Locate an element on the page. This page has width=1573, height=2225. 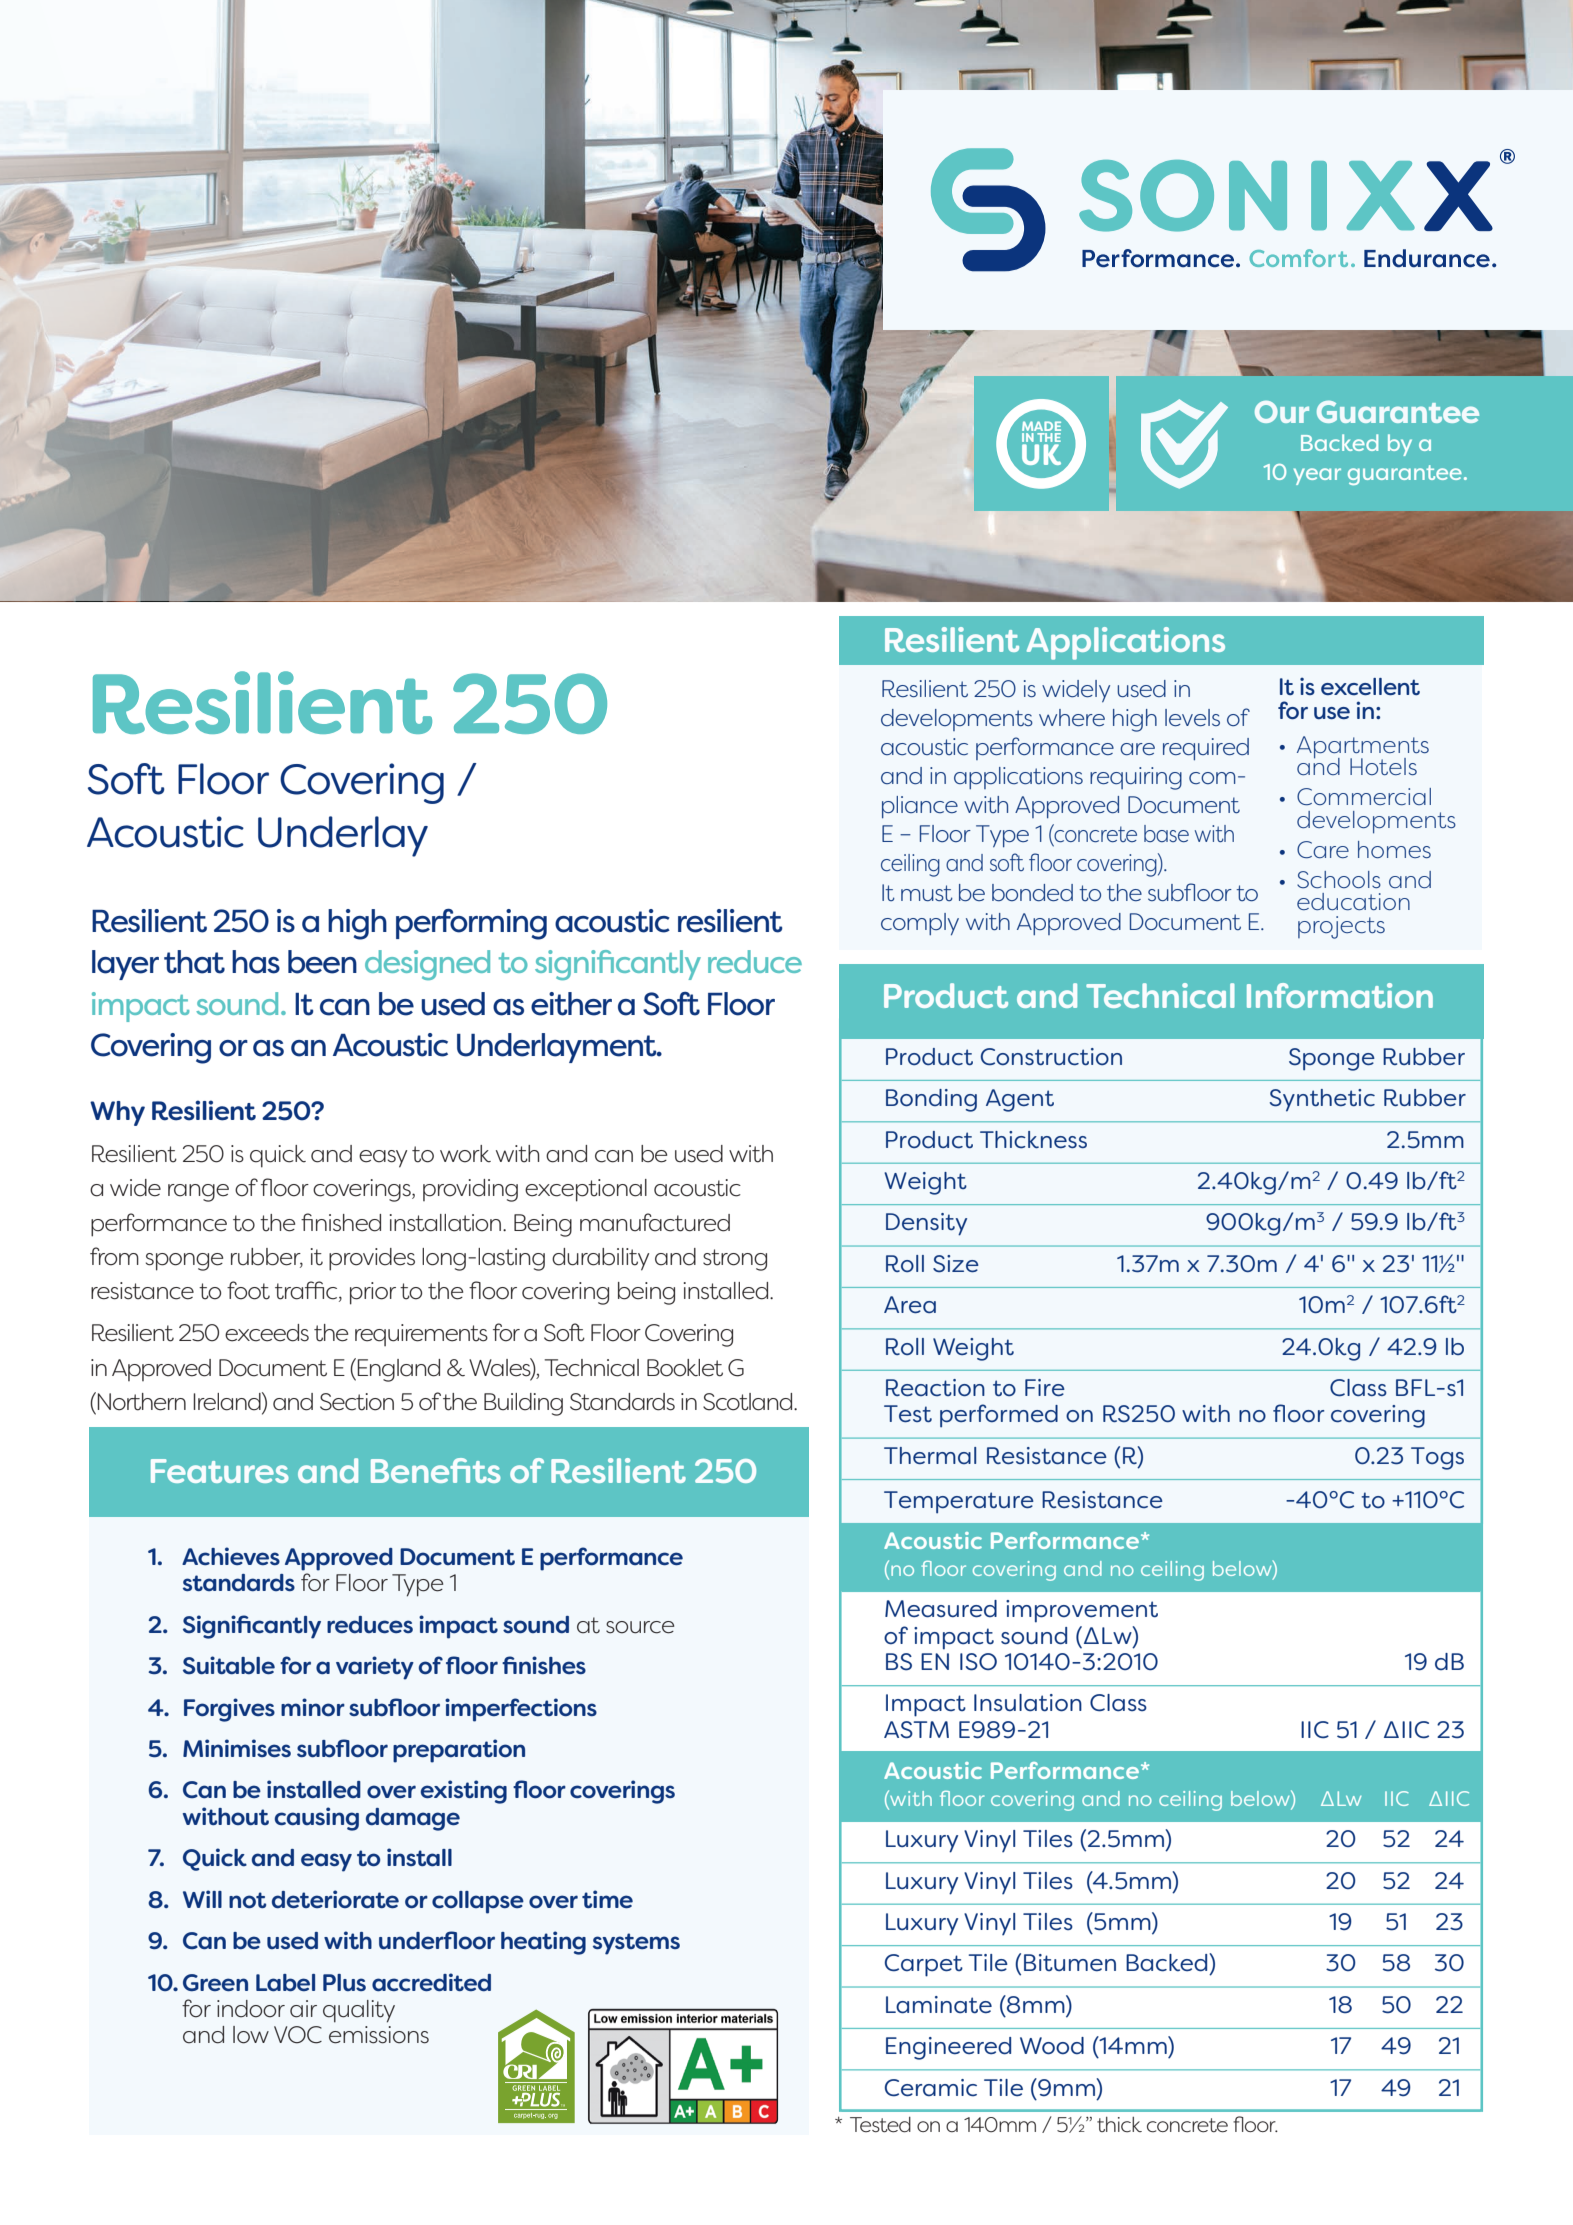
performing is located at coordinates (471, 924).
